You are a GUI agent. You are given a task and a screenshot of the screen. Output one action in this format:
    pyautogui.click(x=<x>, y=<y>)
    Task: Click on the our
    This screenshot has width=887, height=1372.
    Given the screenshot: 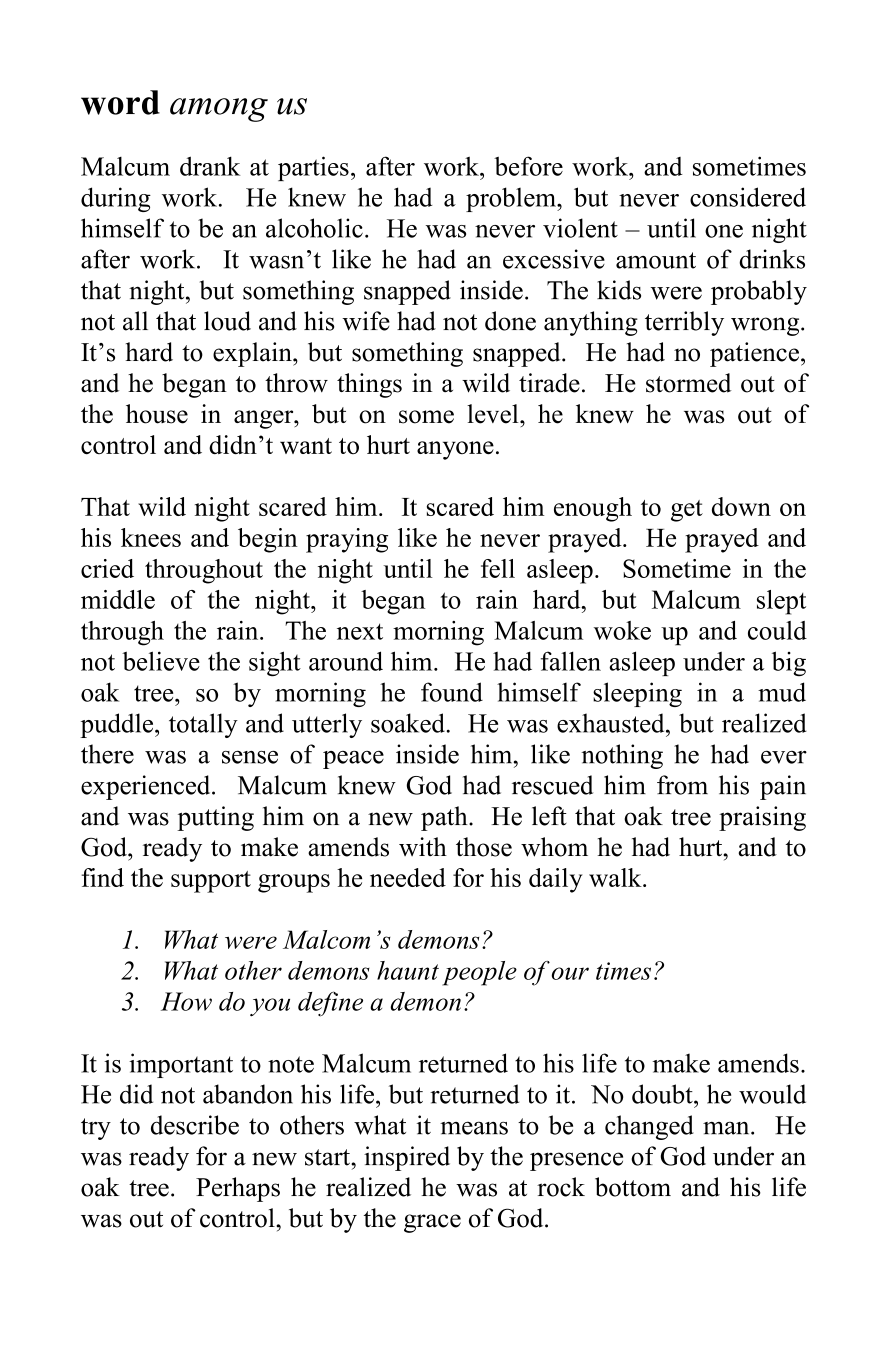 What is the action you would take?
    pyautogui.click(x=570, y=973)
